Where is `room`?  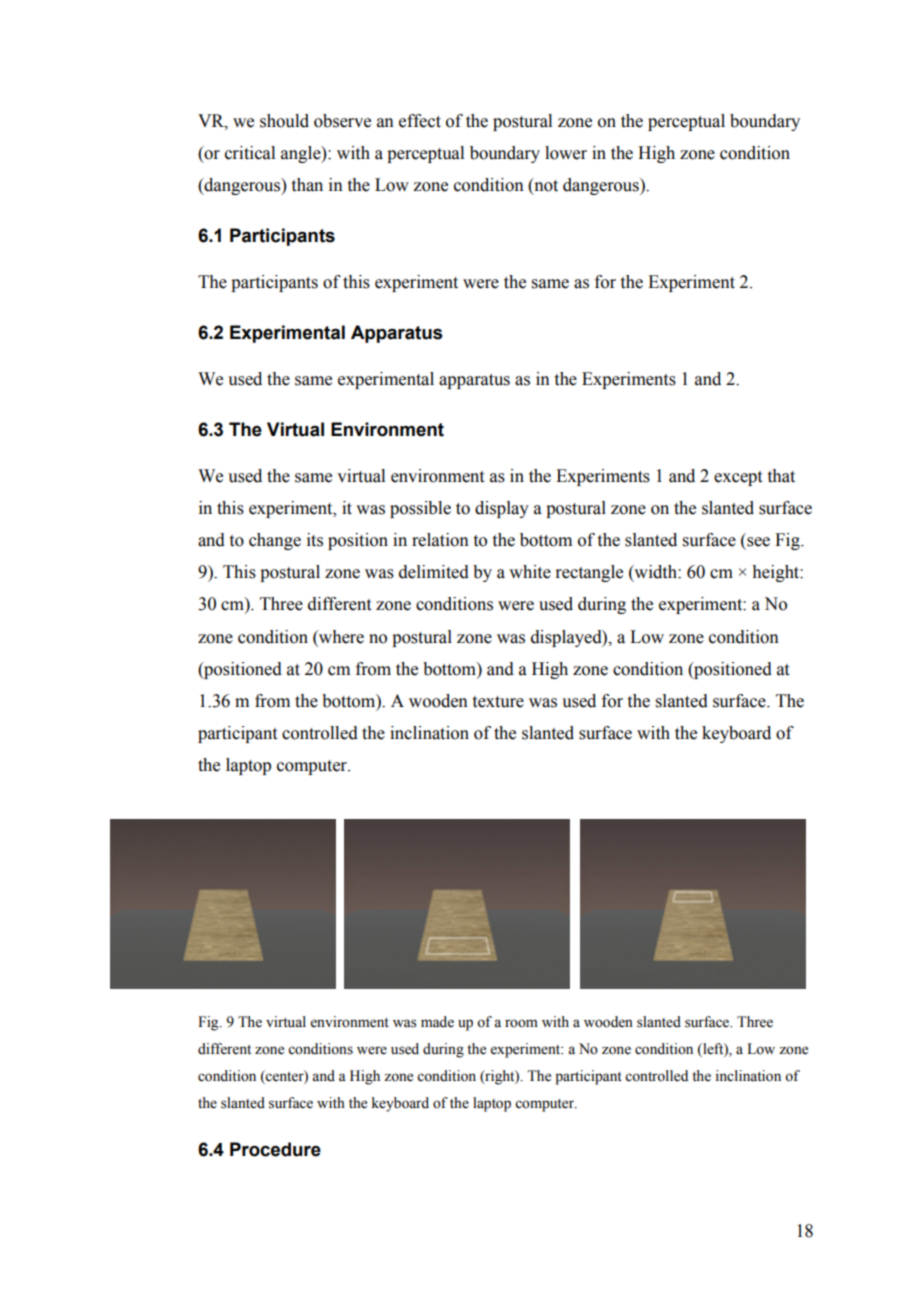 room is located at coordinates (521, 1023).
